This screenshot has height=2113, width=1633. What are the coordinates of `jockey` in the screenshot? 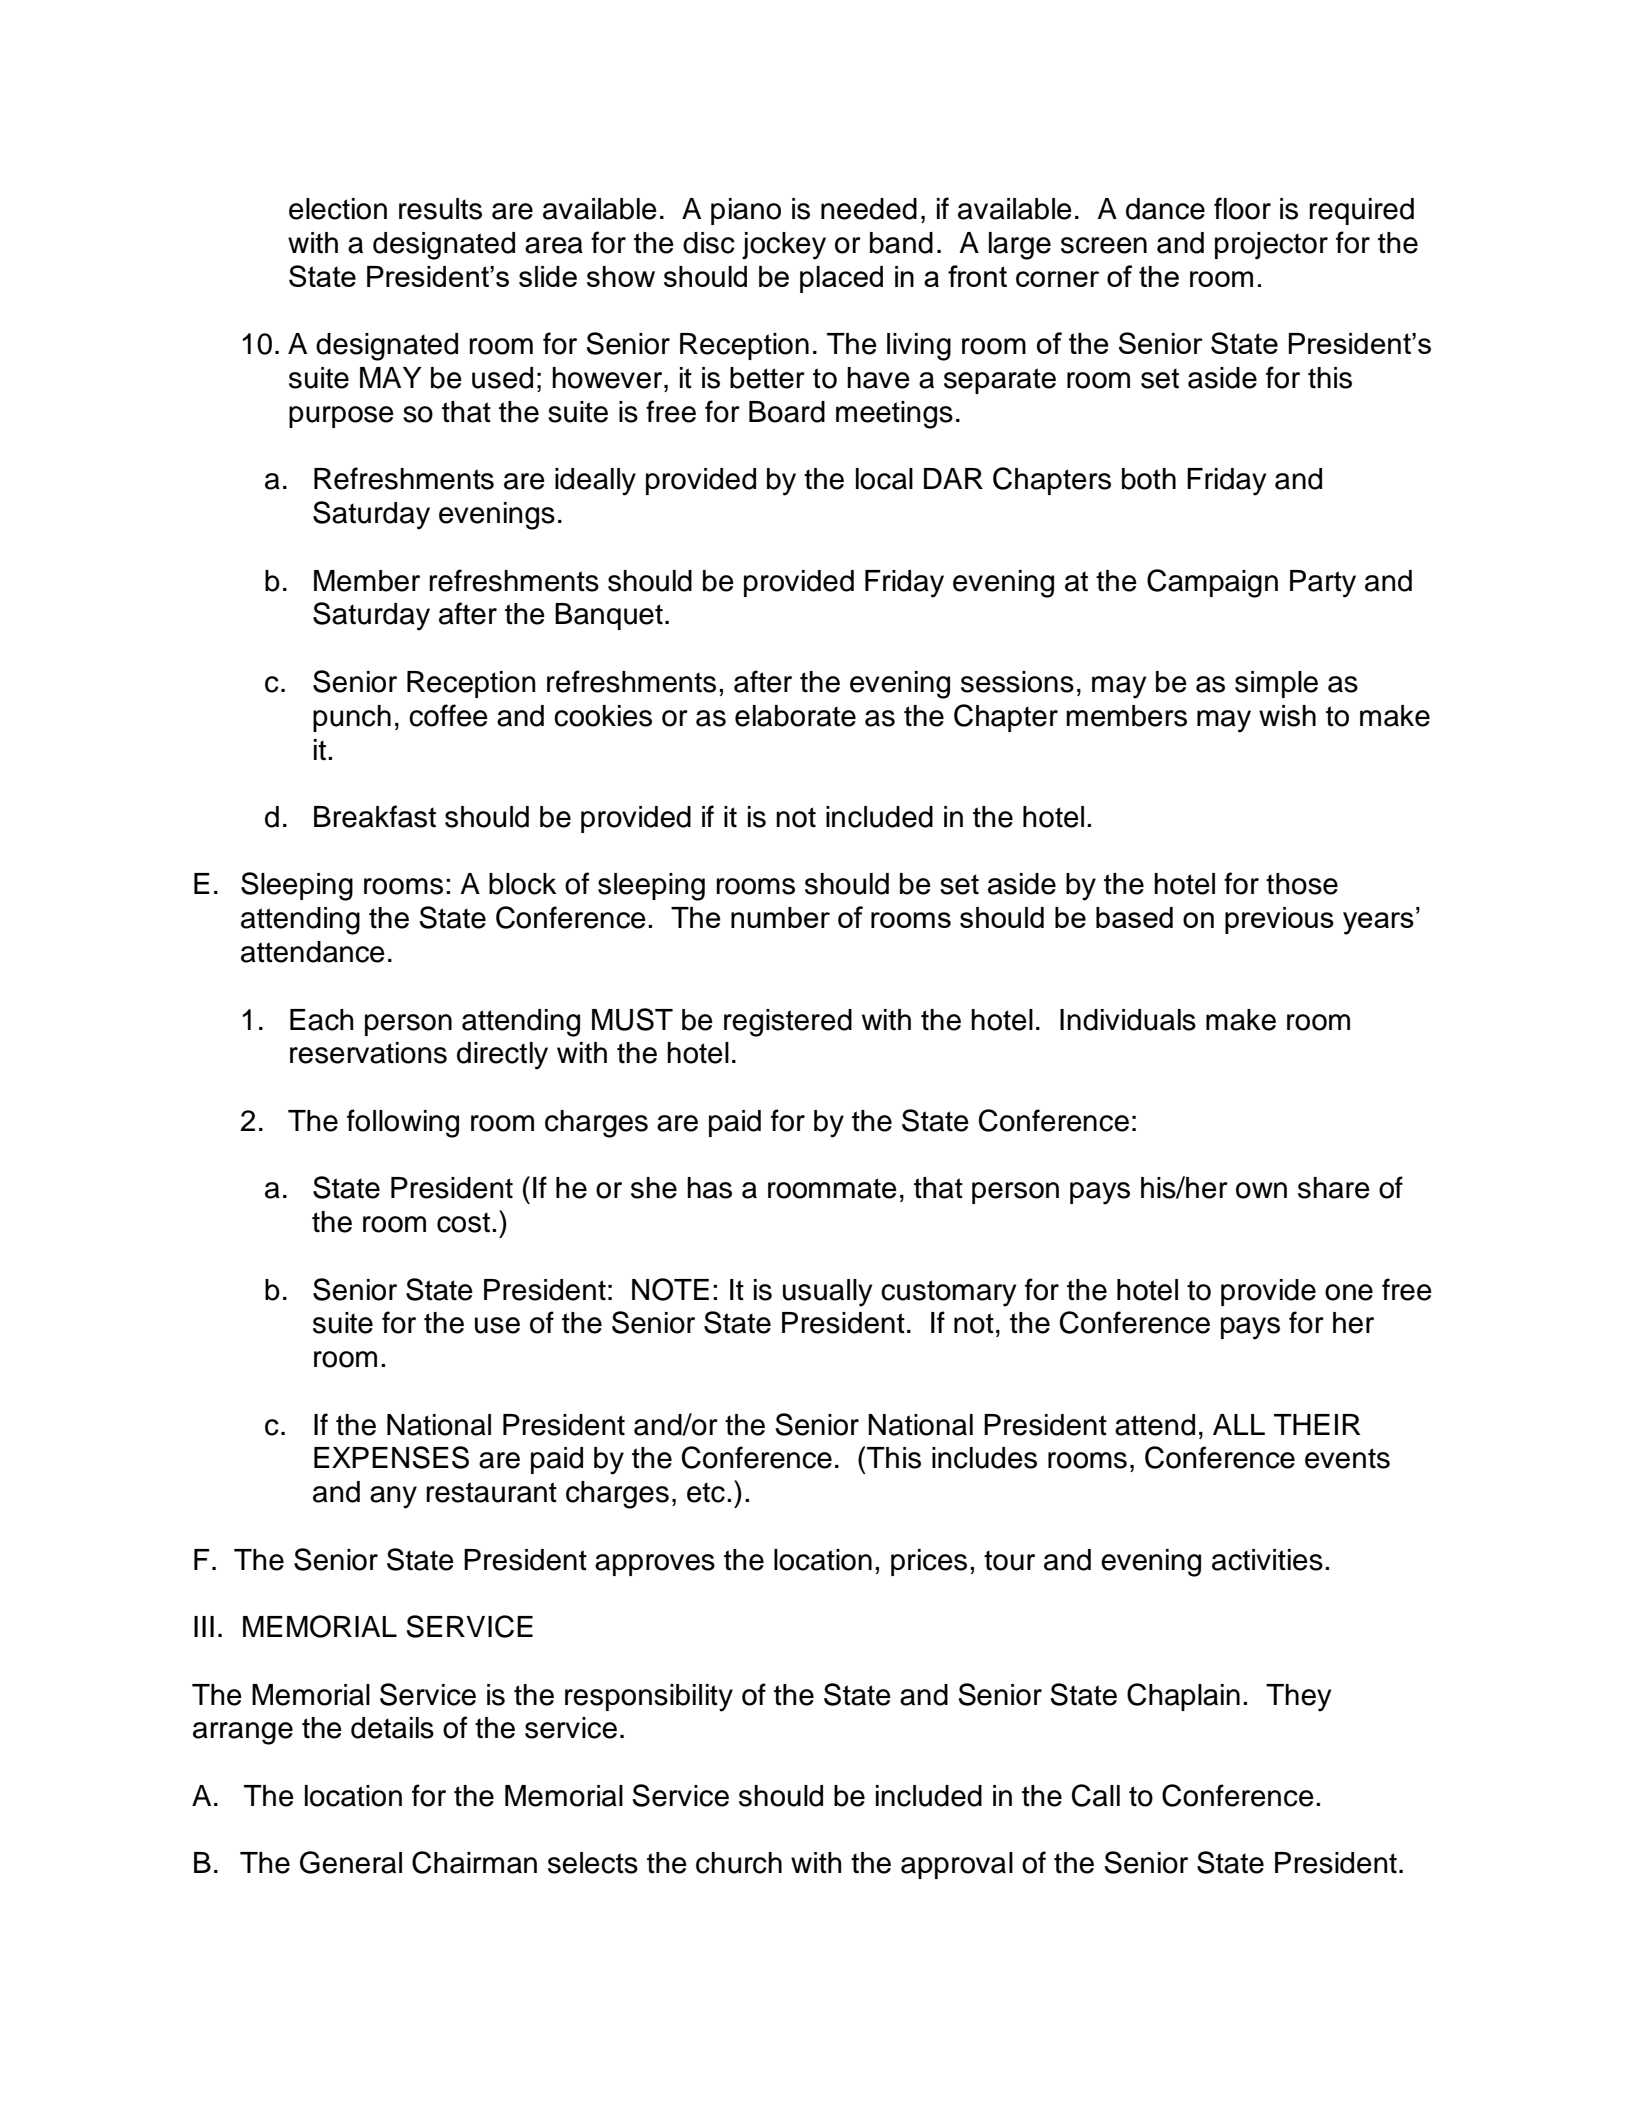 It's located at (784, 246).
